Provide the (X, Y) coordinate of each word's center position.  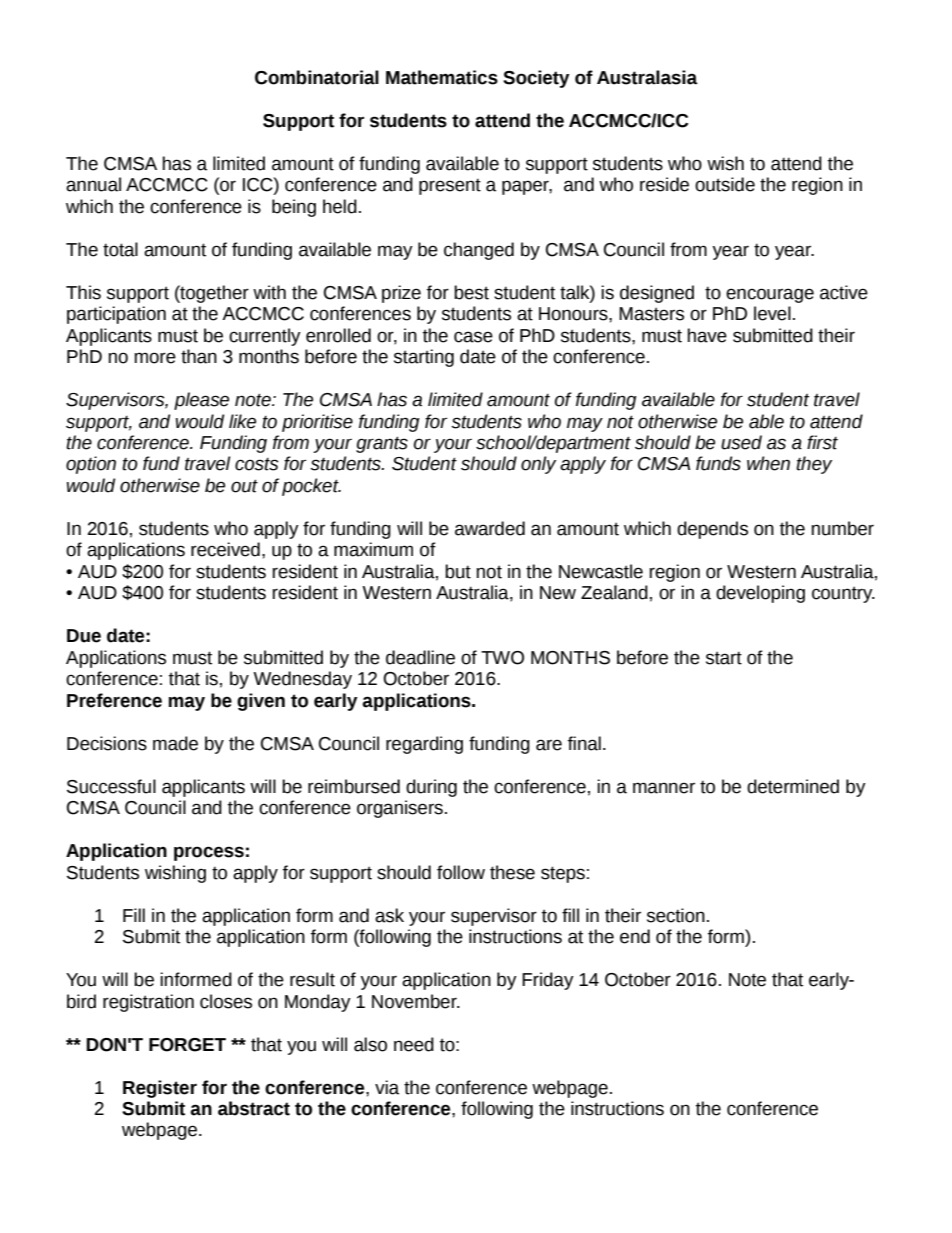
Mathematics (442, 77)
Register (160, 1089)
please (201, 401)
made (175, 743)
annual (93, 184)
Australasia (647, 77)
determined (793, 786)
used (741, 442)
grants (382, 444)
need (414, 1044)
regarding (424, 745)
